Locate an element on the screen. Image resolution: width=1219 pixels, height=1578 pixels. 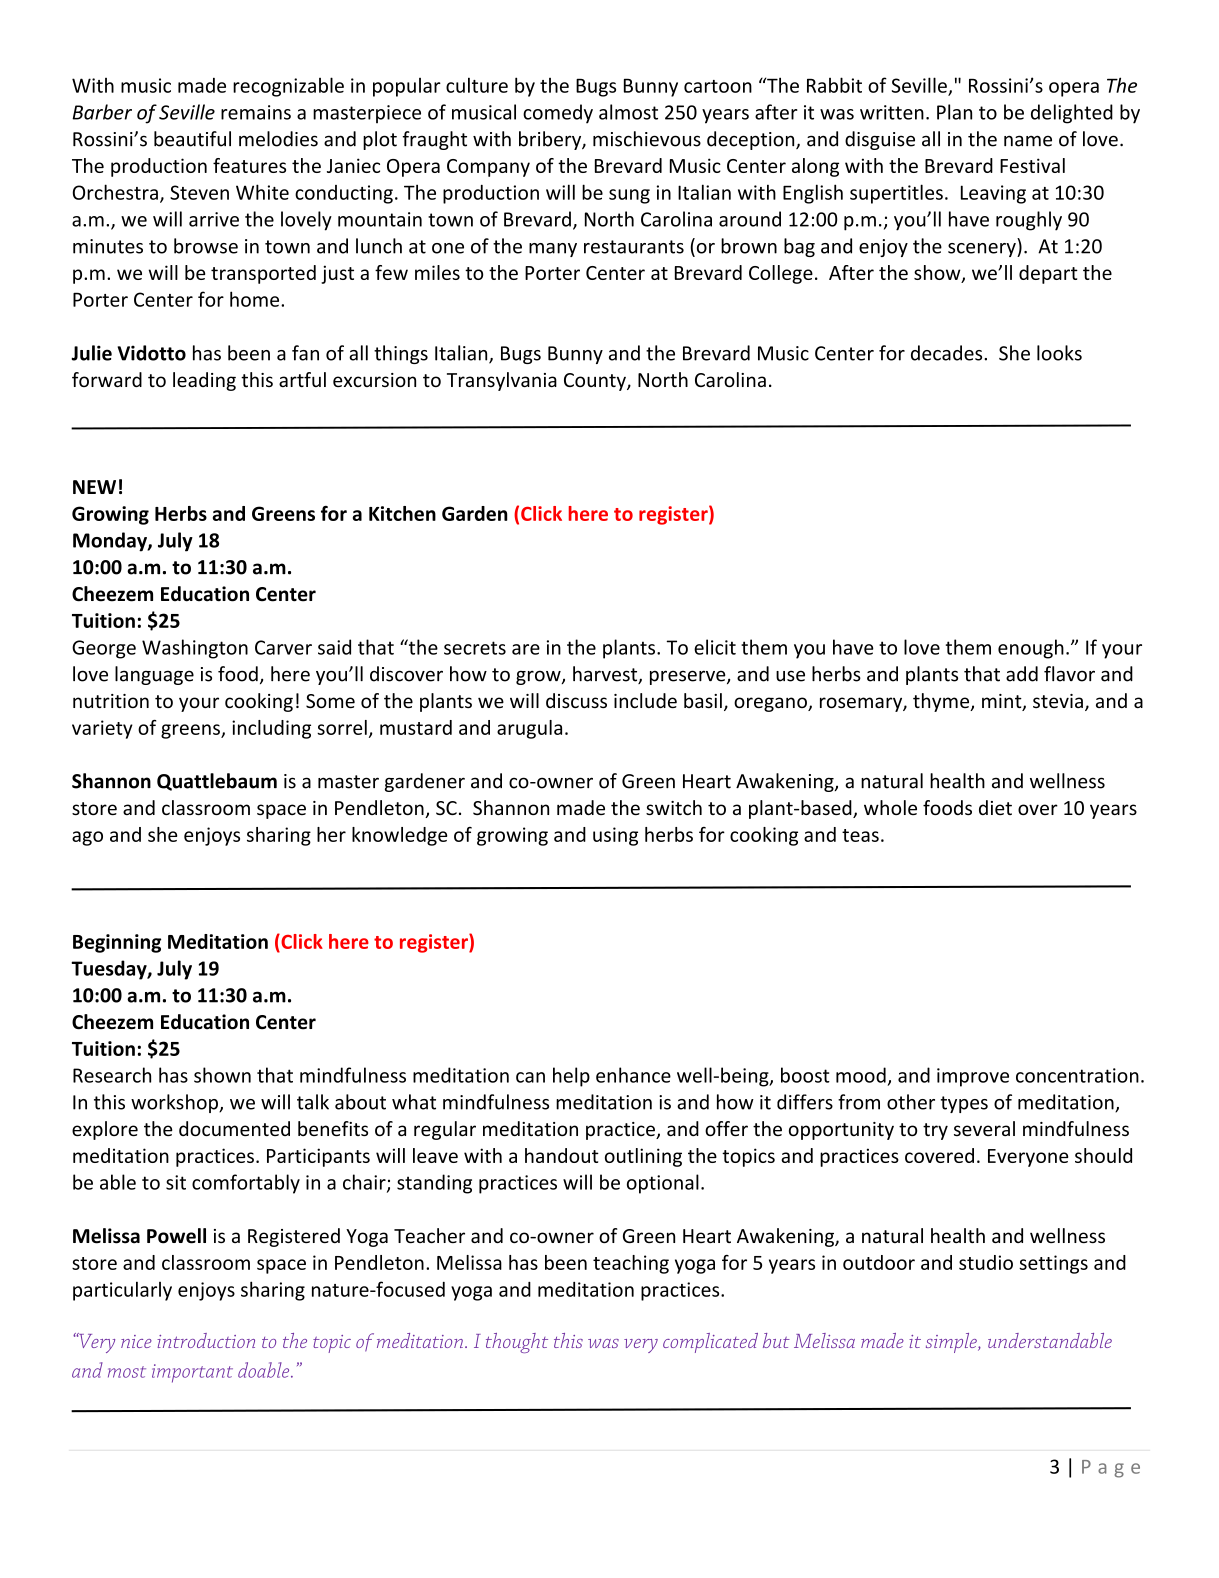
County is located at coordinates (596, 382).
